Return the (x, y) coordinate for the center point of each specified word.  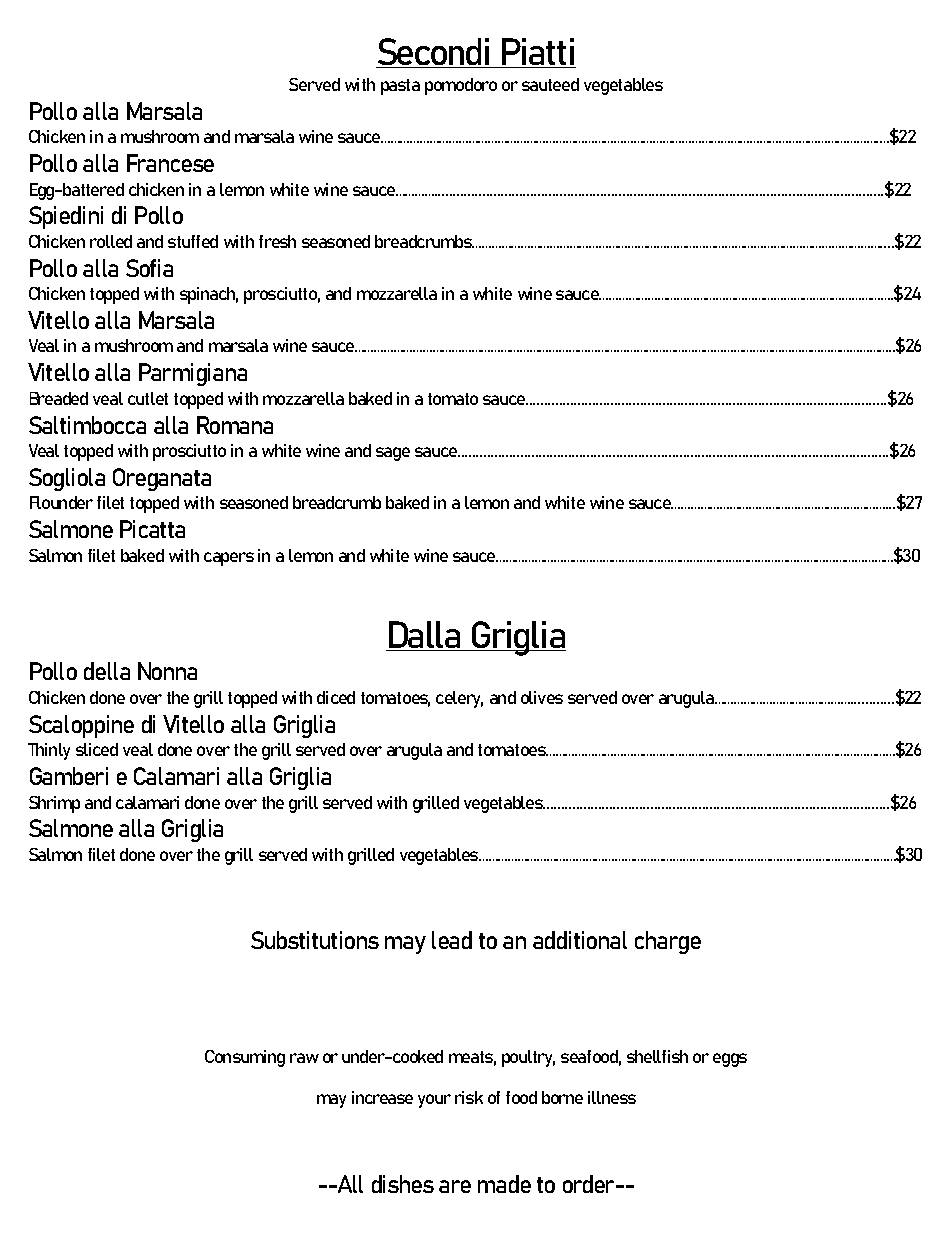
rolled (111, 241)
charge (668, 942)
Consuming (245, 1058)
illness (612, 1097)
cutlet (148, 398)
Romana (235, 425)
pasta (400, 87)
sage (393, 454)
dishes (403, 1184)
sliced (97, 749)
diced (336, 697)
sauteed (550, 84)
